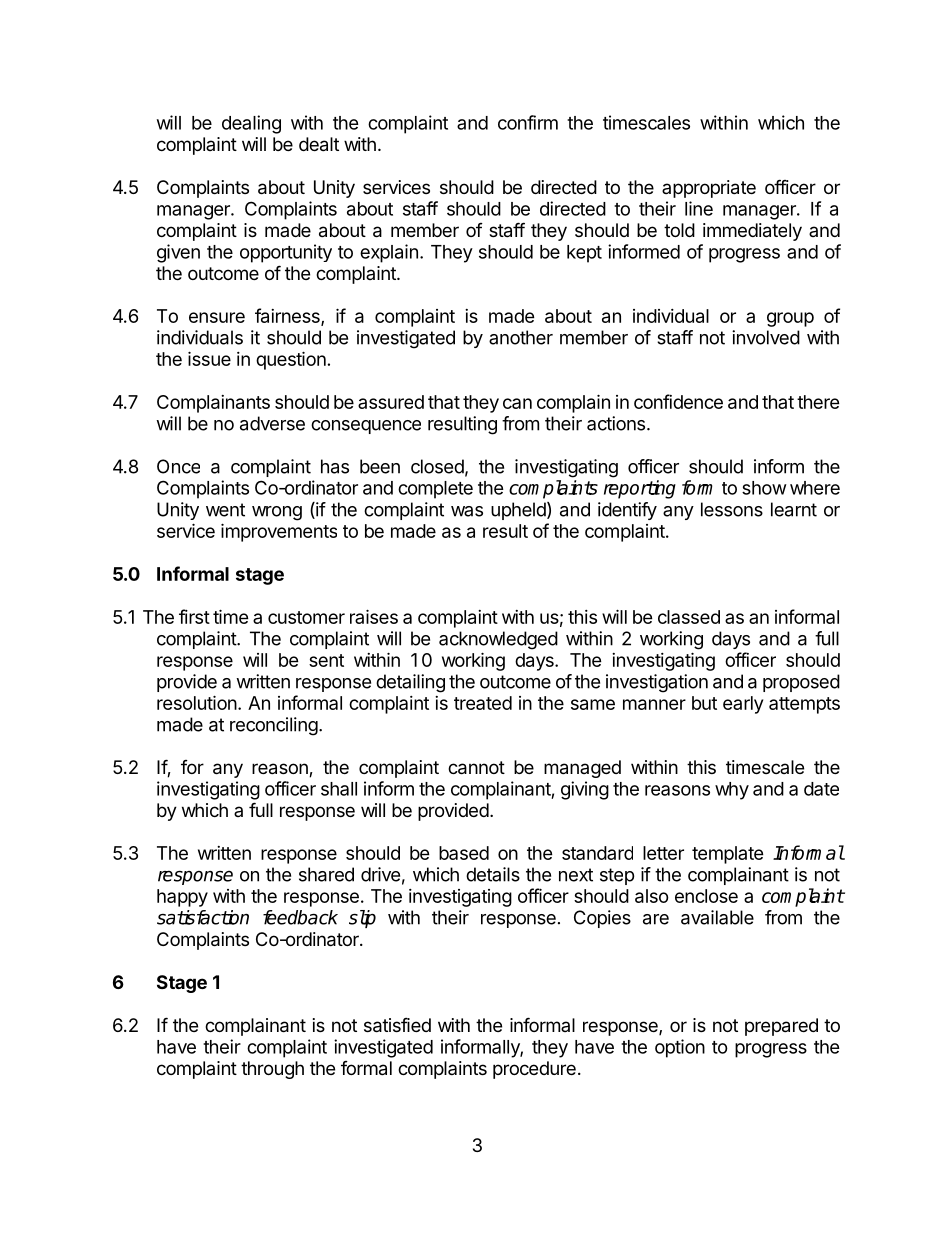  What do you see at coordinates (689, 617) in the page?
I see `classed` at bounding box center [689, 617].
